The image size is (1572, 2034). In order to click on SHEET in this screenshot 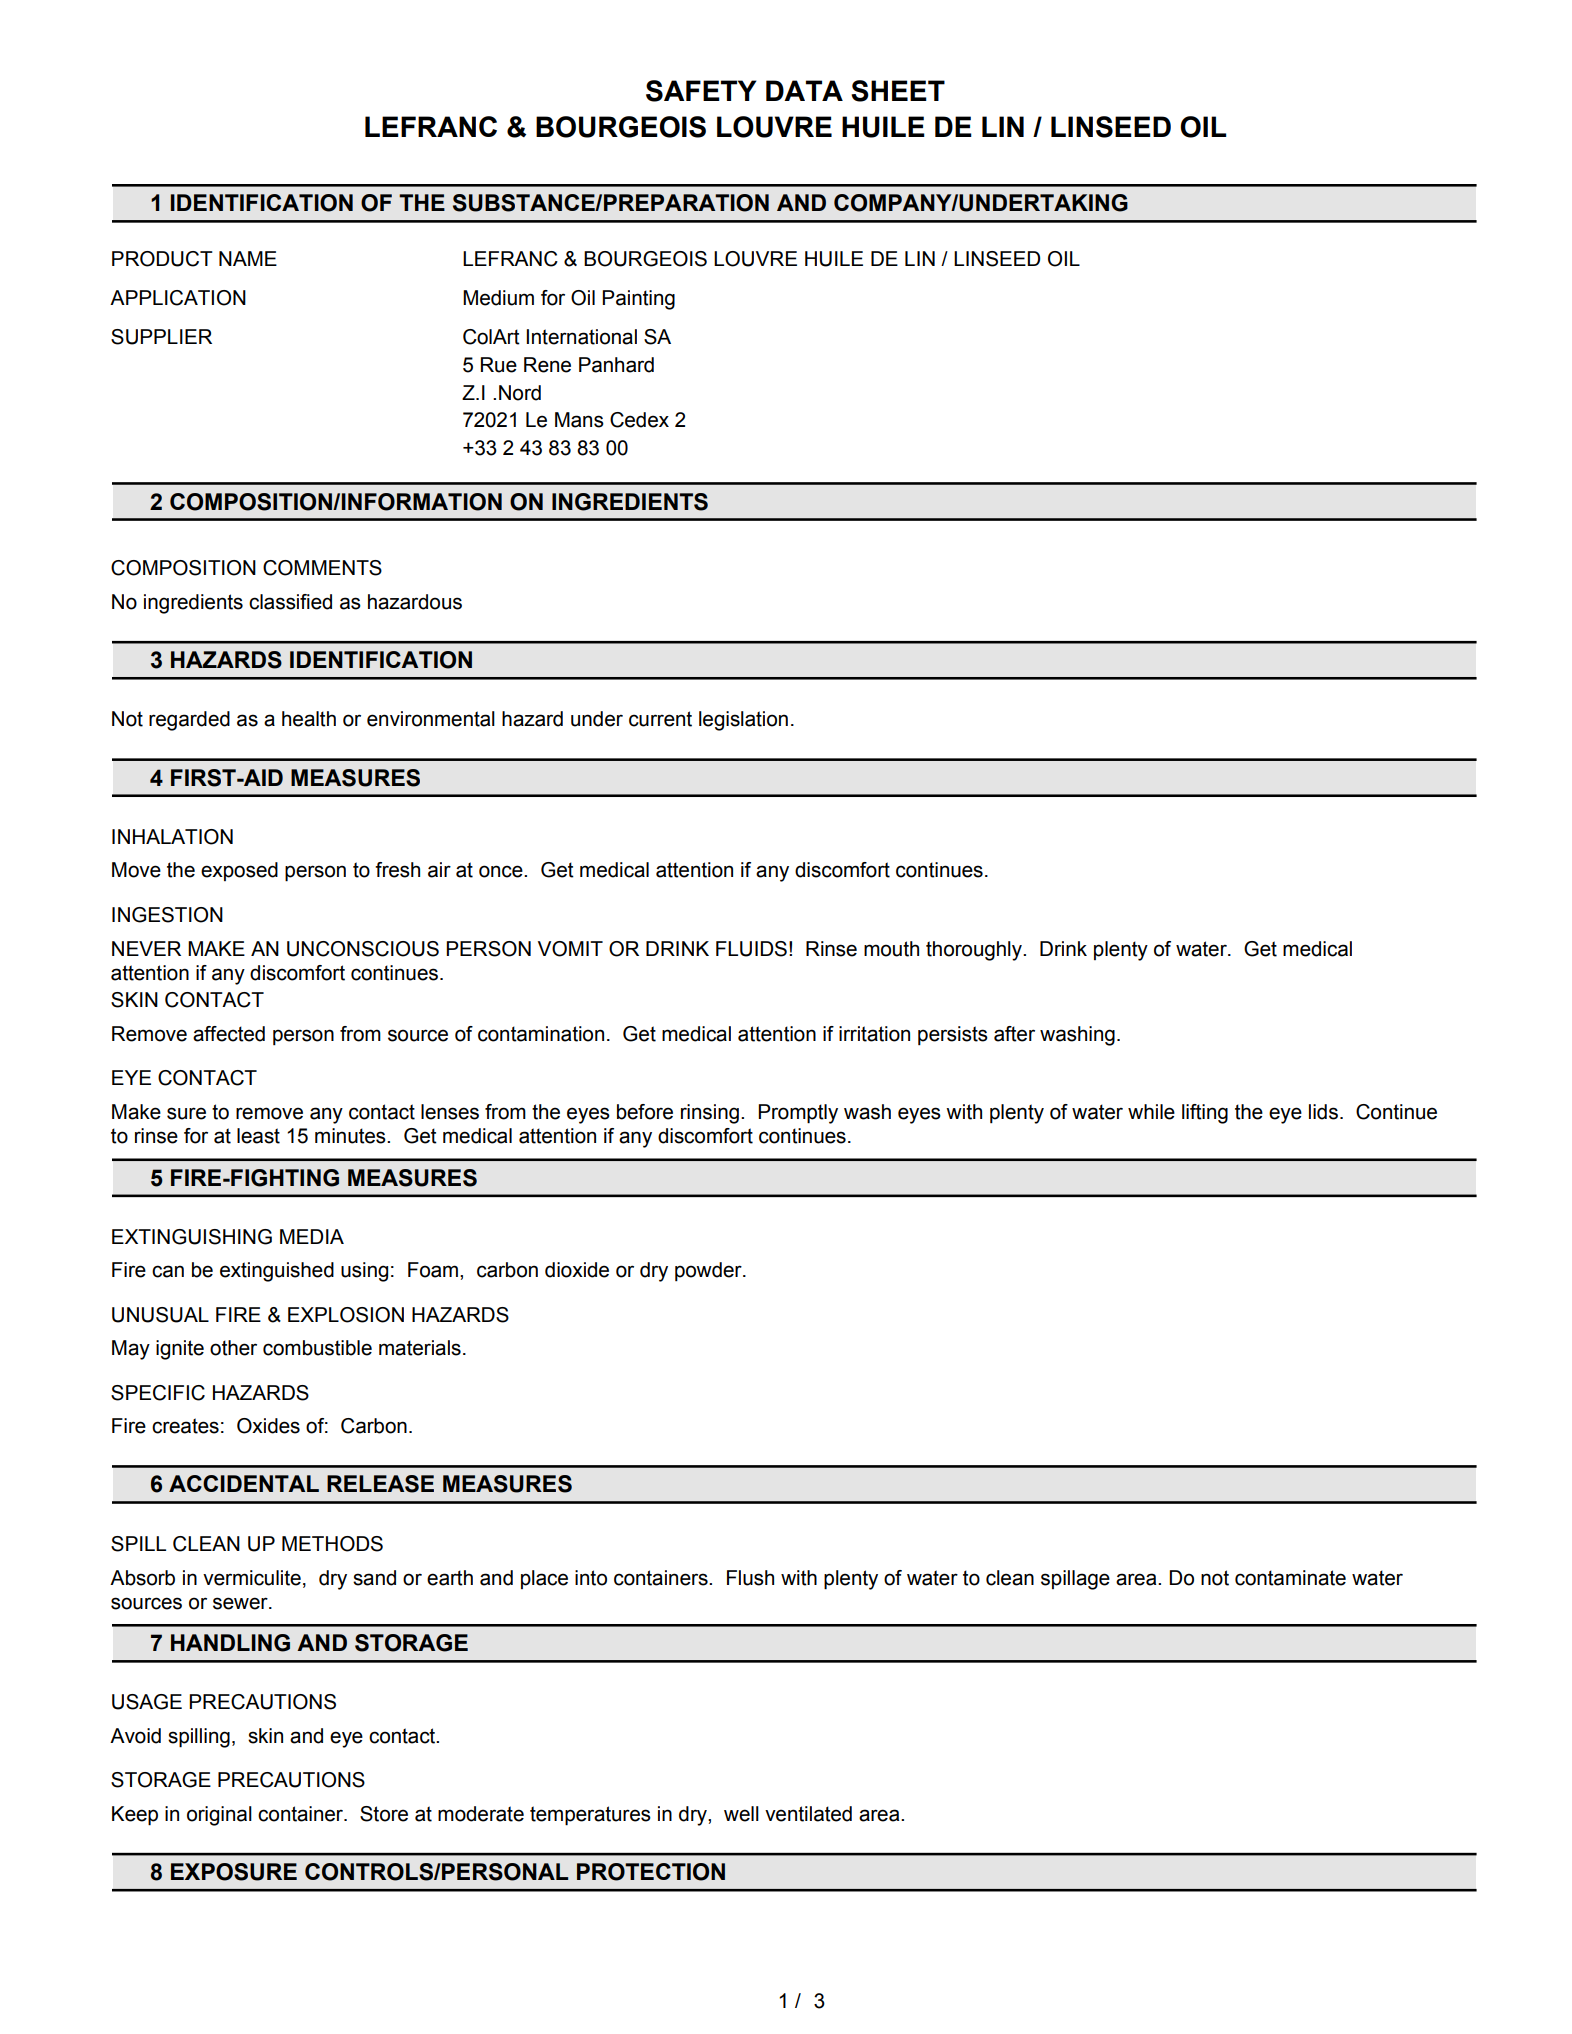, I will do `click(898, 91)`.
